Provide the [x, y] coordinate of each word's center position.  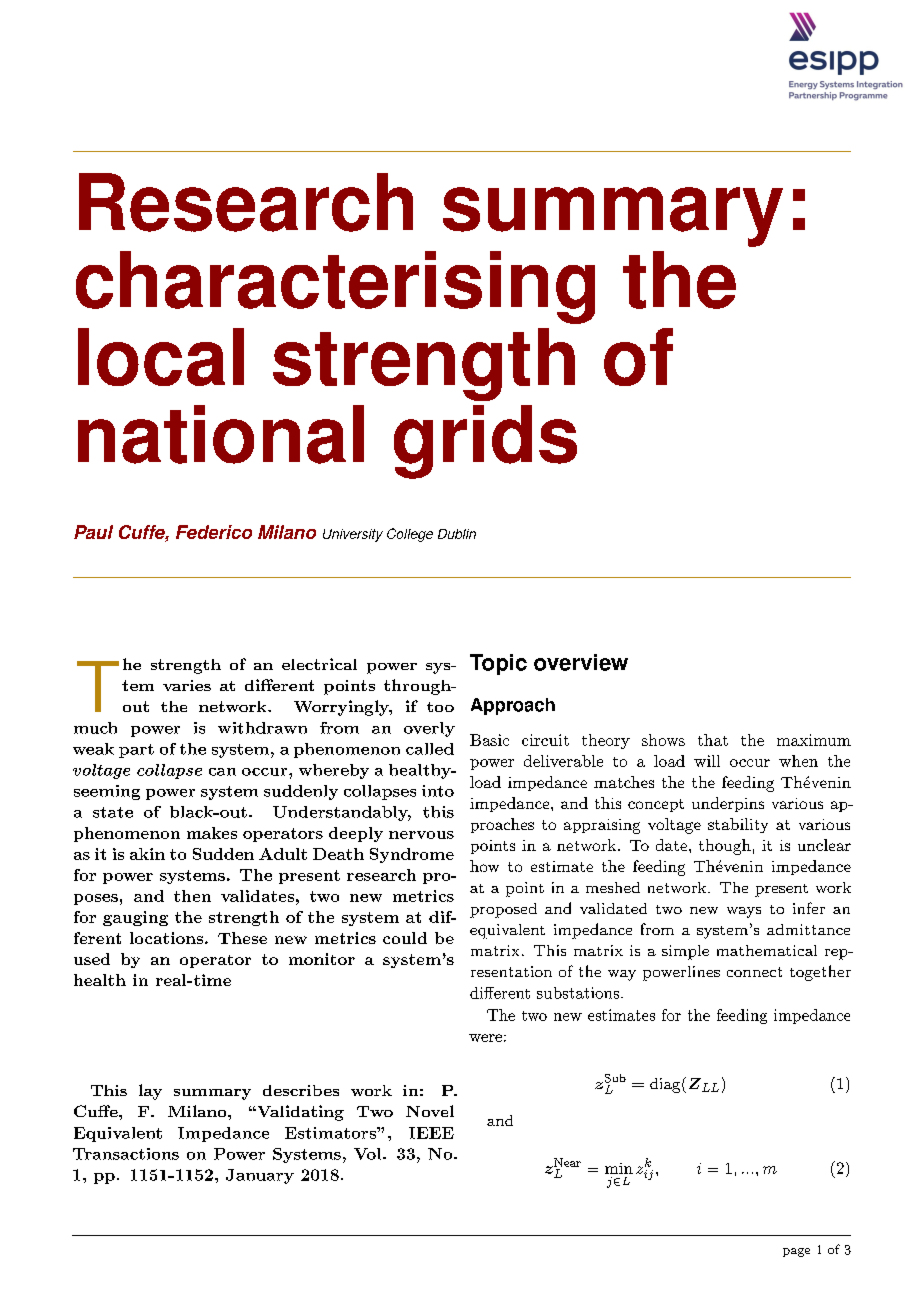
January [260, 1176]
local [161, 357]
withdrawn [262, 728]
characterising [335, 287]
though [725, 847]
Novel [430, 1111]
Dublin [457, 534]
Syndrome [412, 855]
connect [754, 972]
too [440, 707]
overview [581, 662]
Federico [214, 532]
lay [150, 1092]
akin [147, 854]
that [713, 740]
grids [485, 442]
